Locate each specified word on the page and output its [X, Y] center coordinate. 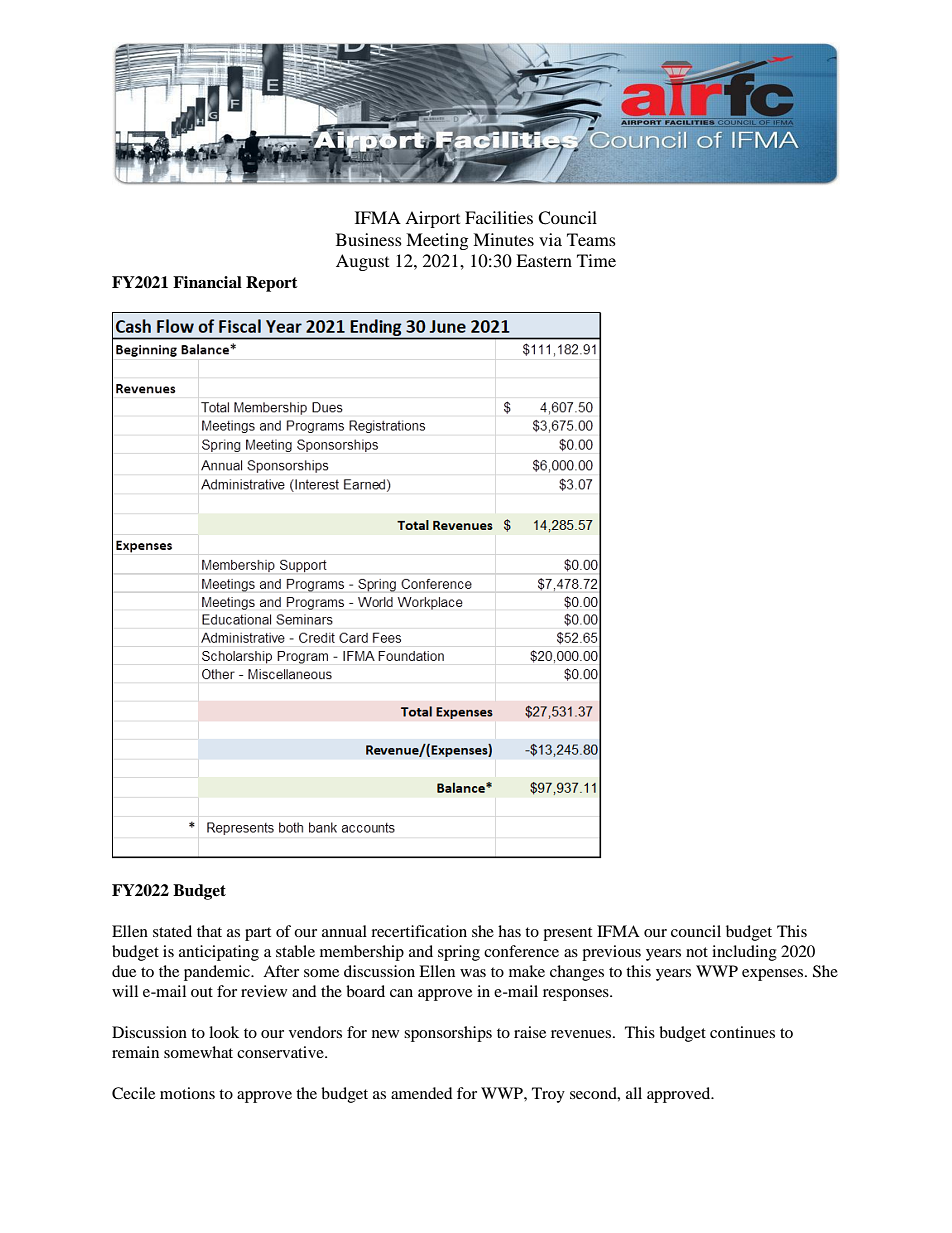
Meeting [437, 241]
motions [187, 1093]
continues [742, 1032]
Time [596, 260]
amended [422, 1093]
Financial [207, 282]
